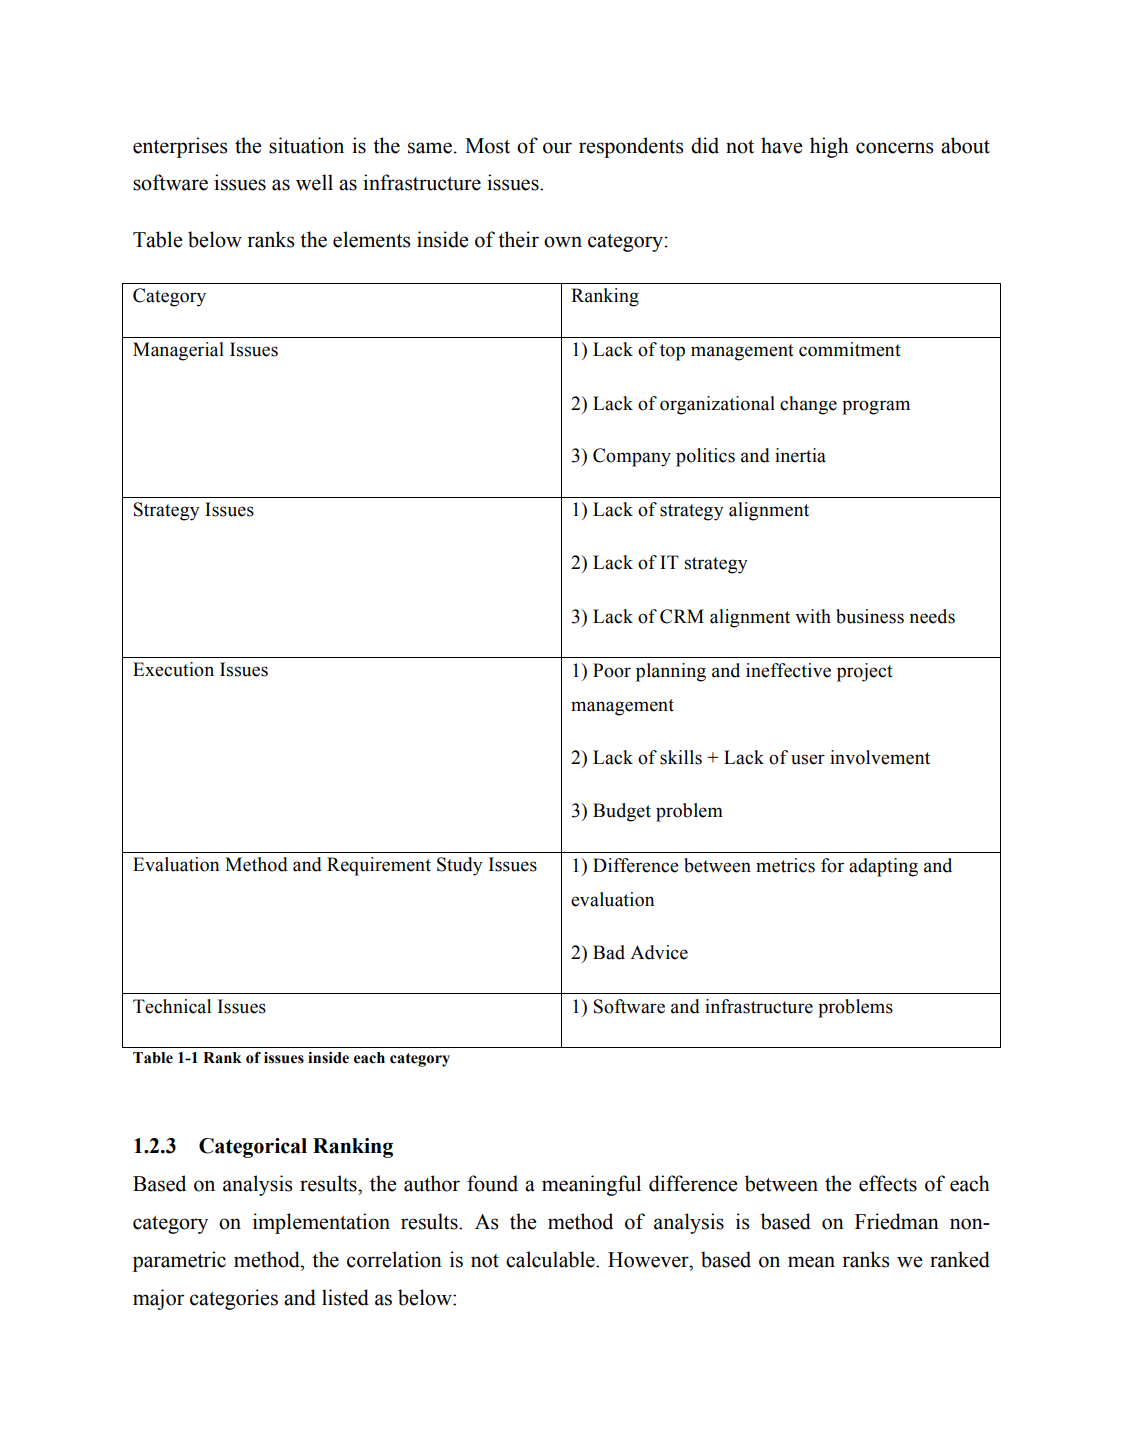 This screenshot has height=1450, width=1121. I want to click on well, so click(314, 182).
